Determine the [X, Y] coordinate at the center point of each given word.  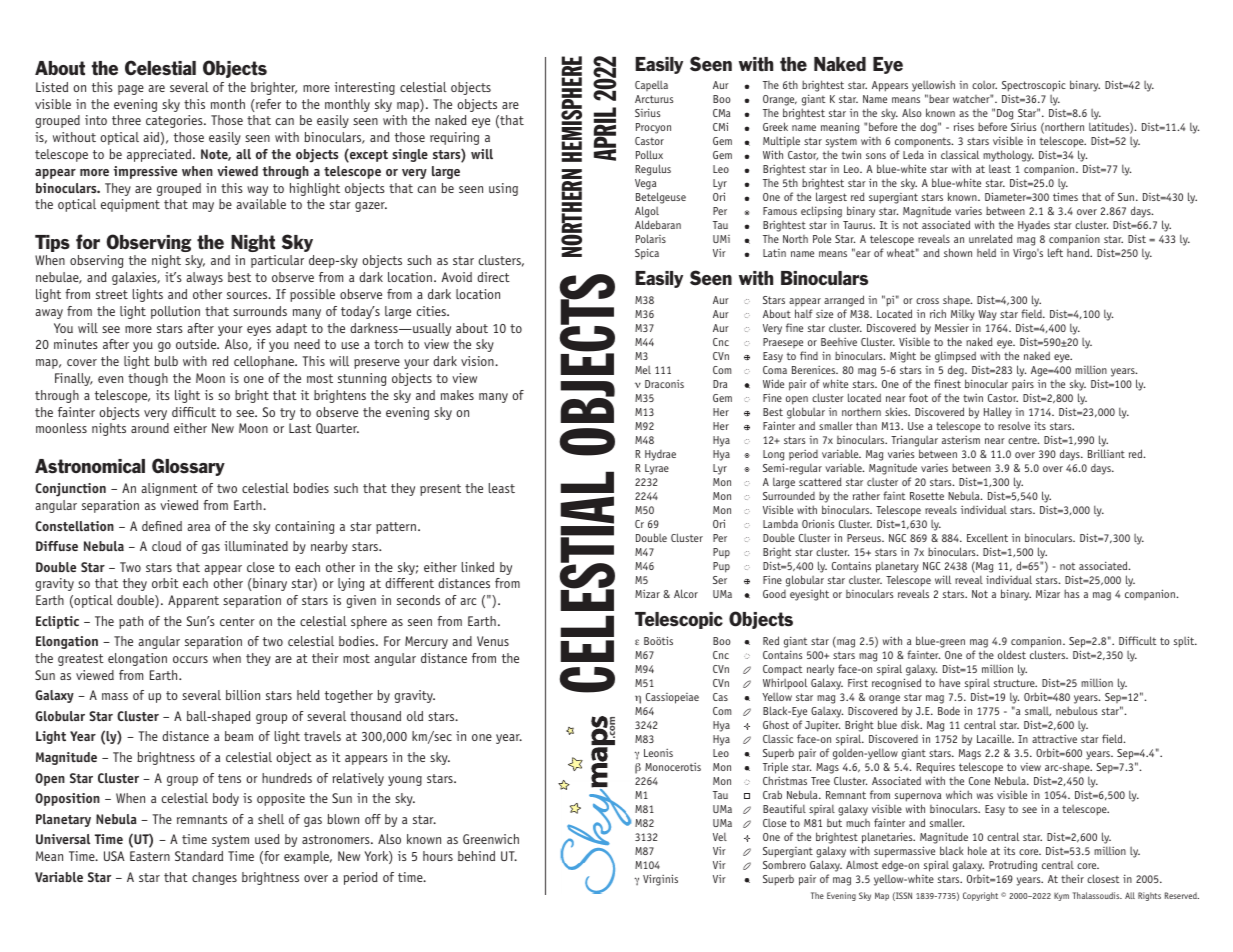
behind [476, 856]
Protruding [1013, 866]
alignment [169, 489]
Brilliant [1106, 453]
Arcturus [654, 99]
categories [175, 121]
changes [214, 878]
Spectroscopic [1034, 86]
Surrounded [789, 495]
